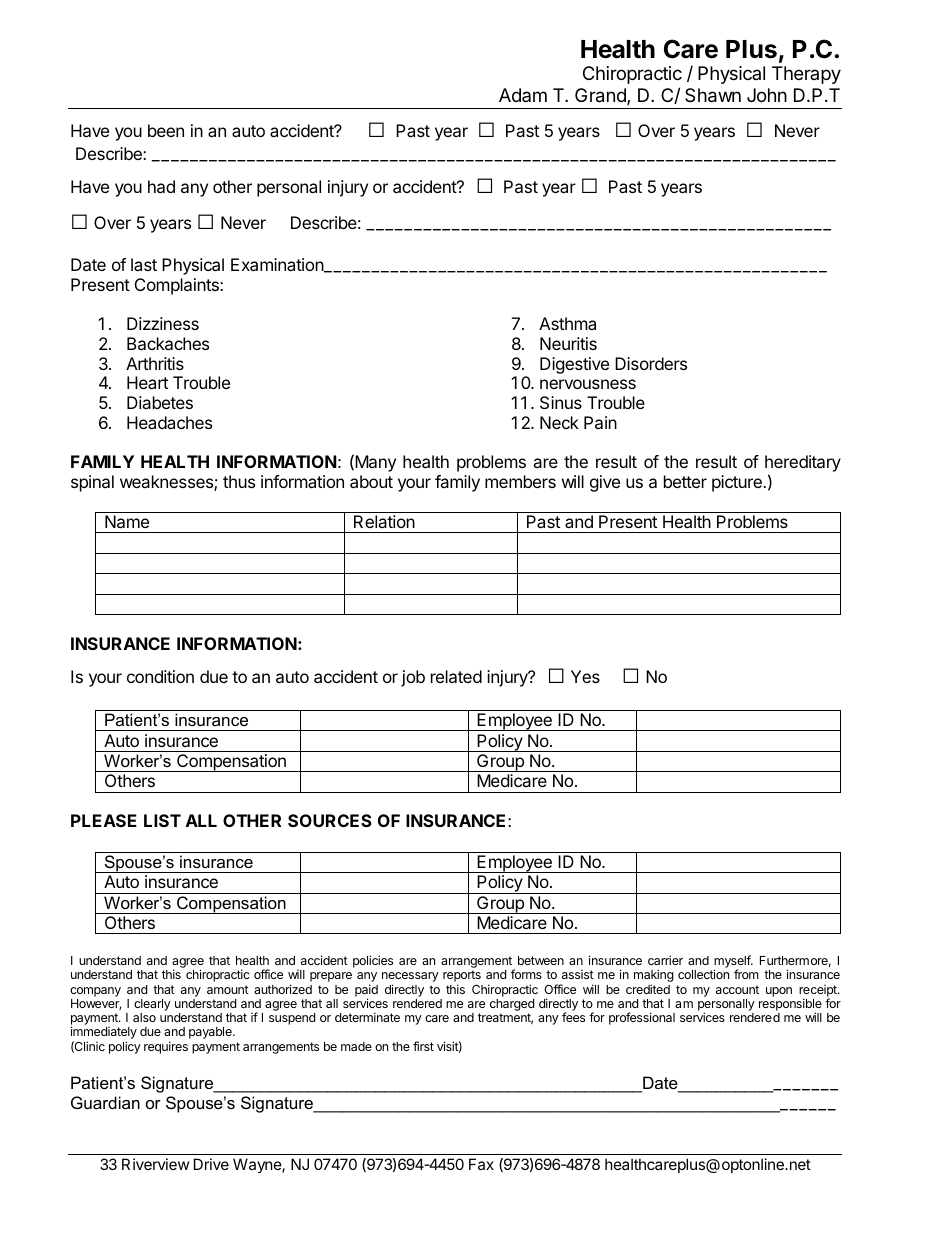 The width and height of the screenshot is (952, 1233). I want to click on Drive, so click(211, 1164).
